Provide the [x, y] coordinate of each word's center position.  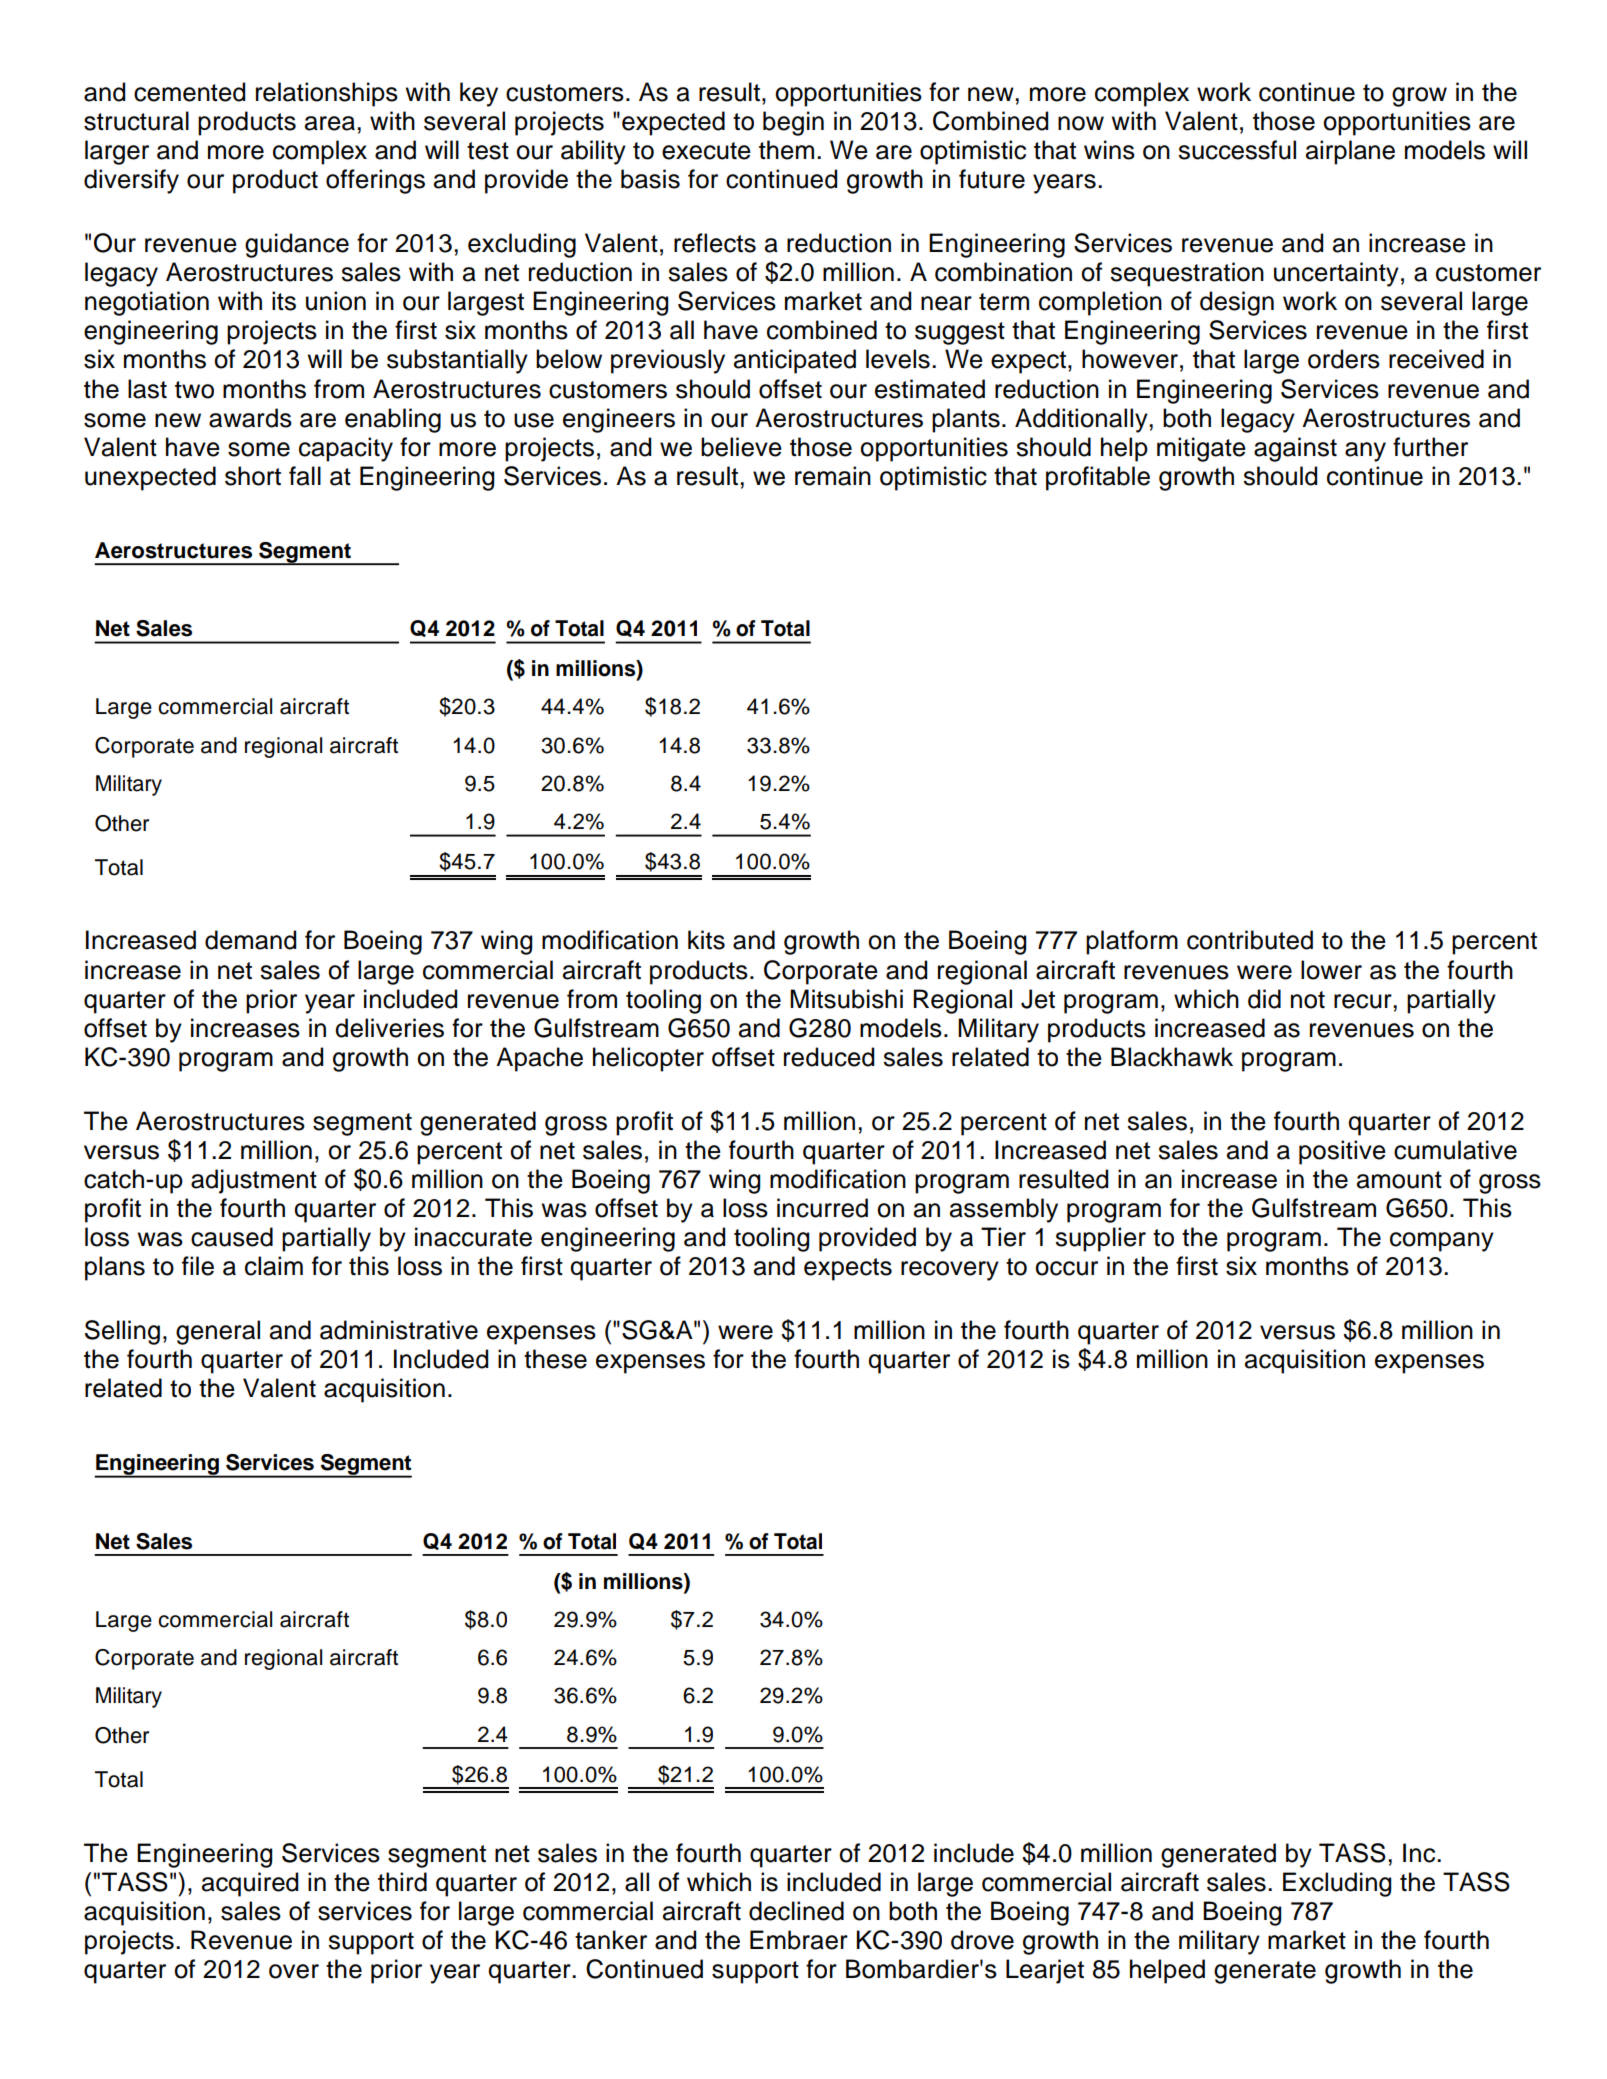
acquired [250, 1884]
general [218, 1332]
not [1308, 1000]
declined [796, 1911]
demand [250, 940]
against [1295, 449]
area [330, 123]
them [786, 150]
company [1442, 1242]
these [555, 1359]
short [253, 476]
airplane [1350, 152]
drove [982, 1940]
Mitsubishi [846, 999]
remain [833, 476]
